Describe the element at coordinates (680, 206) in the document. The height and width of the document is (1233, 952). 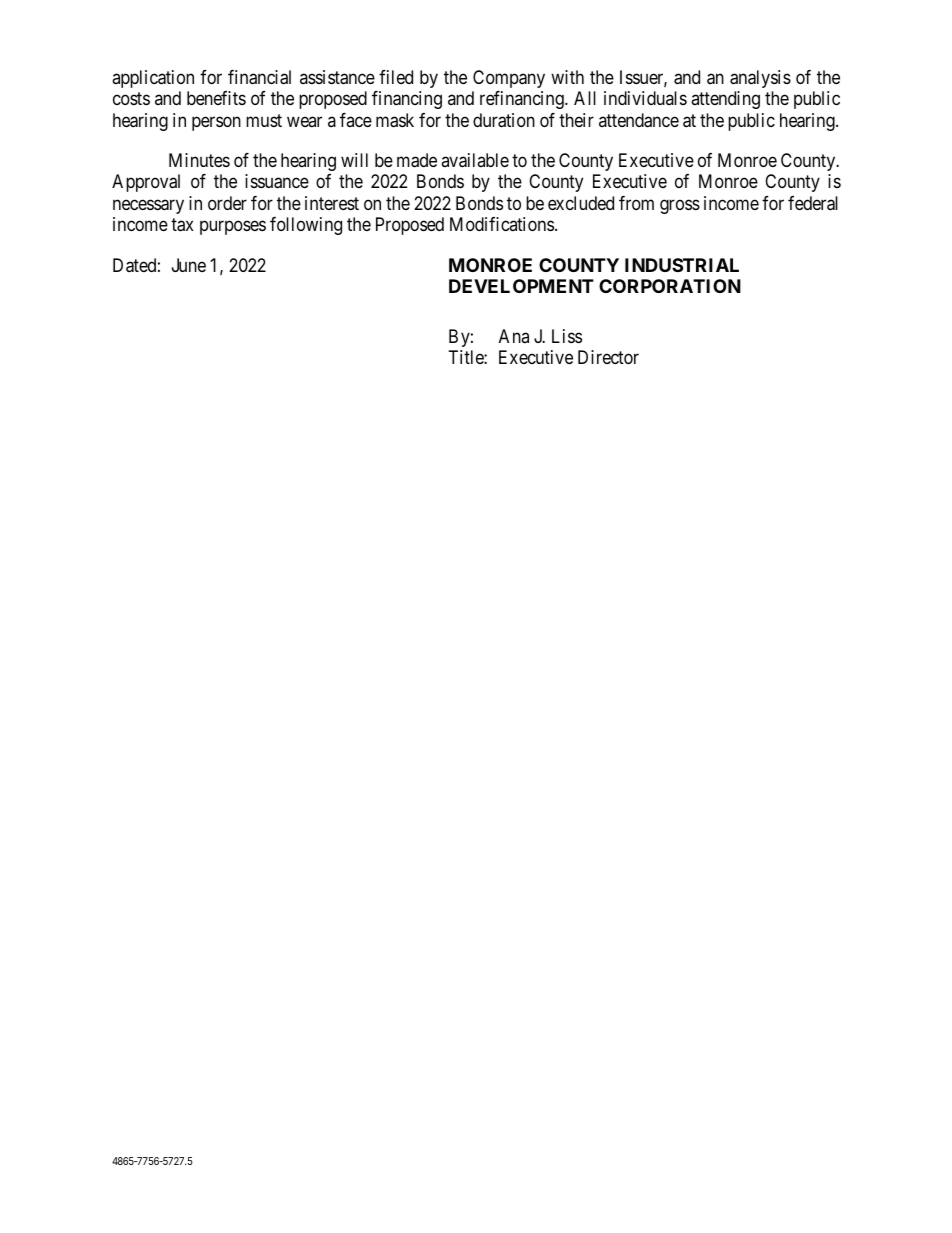
I see `gross` at that location.
